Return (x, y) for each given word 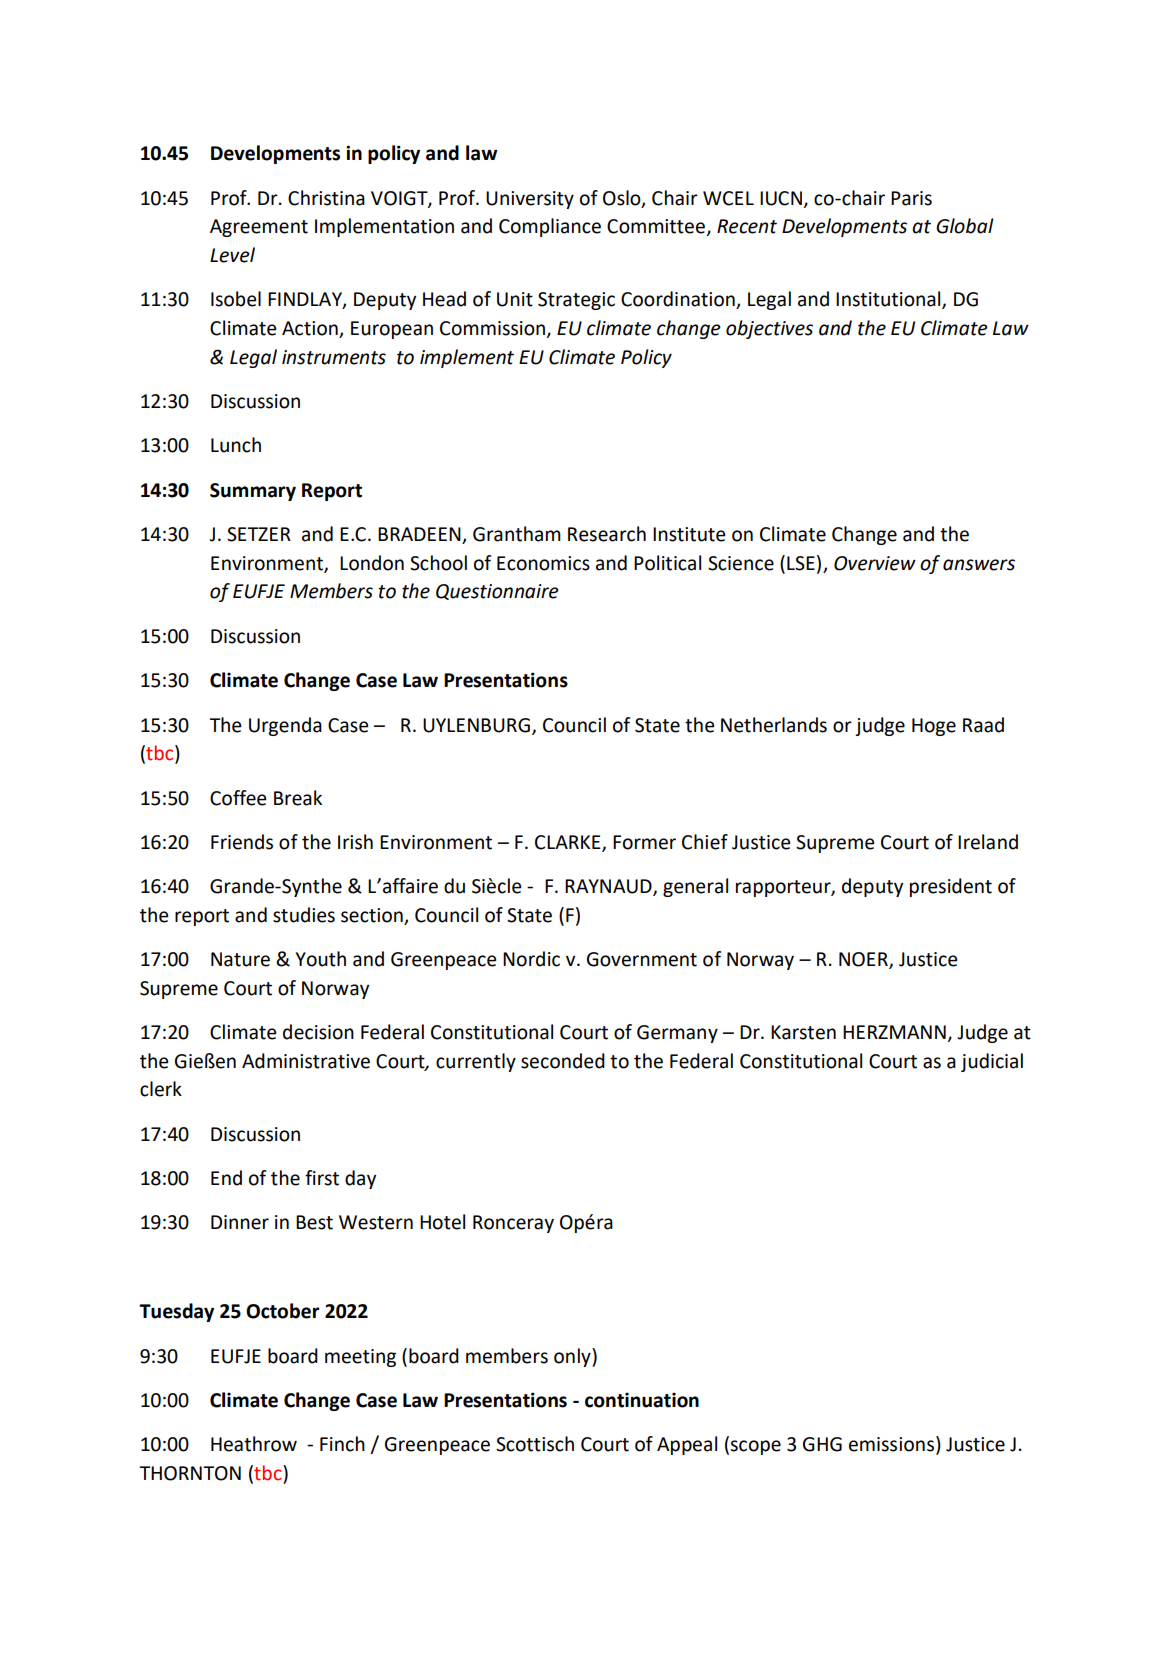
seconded (563, 1061)
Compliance (550, 227)
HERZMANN (894, 1032)
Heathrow (254, 1444)
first (322, 1178)
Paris (911, 198)
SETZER (259, 534)
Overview (875, 563)
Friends (242, 842)
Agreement (259, 228)
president (951, 887)
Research (607, 534)
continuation (642, 1400)
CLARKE (569, 843)
